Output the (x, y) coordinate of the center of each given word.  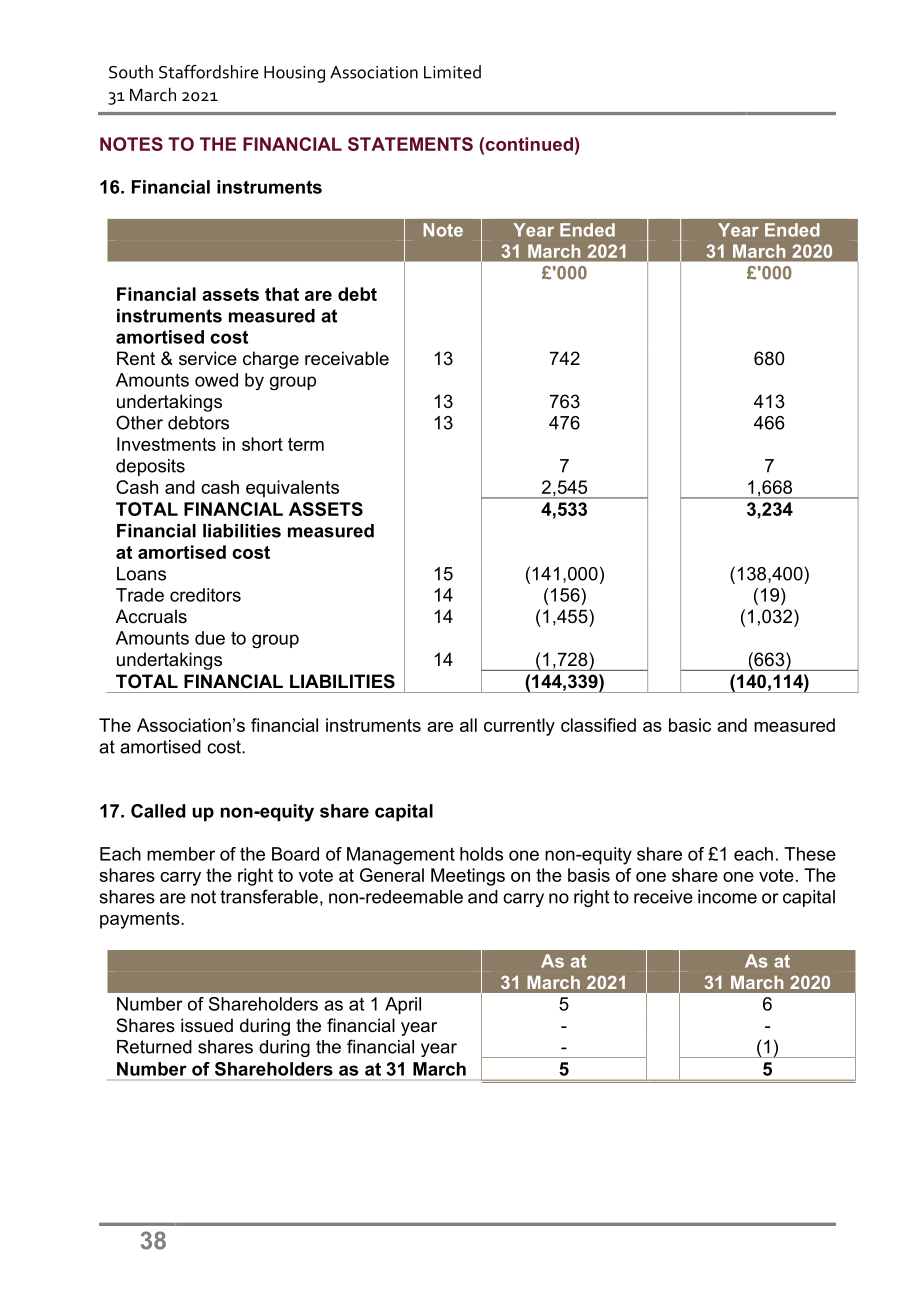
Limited (452, 72)
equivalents (292, 489)
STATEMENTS (410, 144)
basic (690, 725)
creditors (205, 595)
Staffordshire (209, 72)
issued (207, 1025)
